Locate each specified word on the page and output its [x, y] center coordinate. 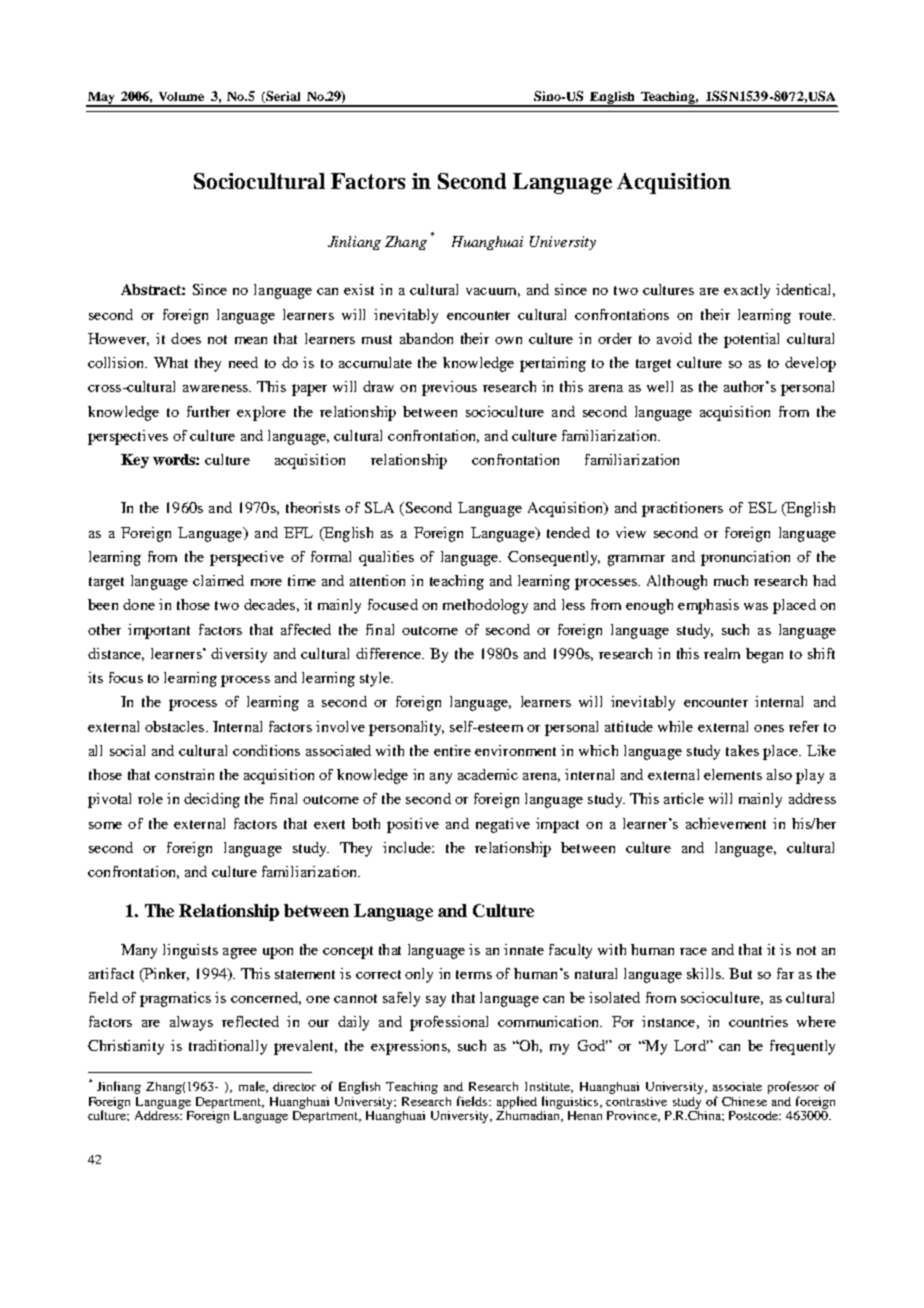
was [756, 606]
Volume [181, 96]
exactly [747, 291]
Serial [282, 97]
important [159, 631]
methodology [485, 606]
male [253, 1087]
